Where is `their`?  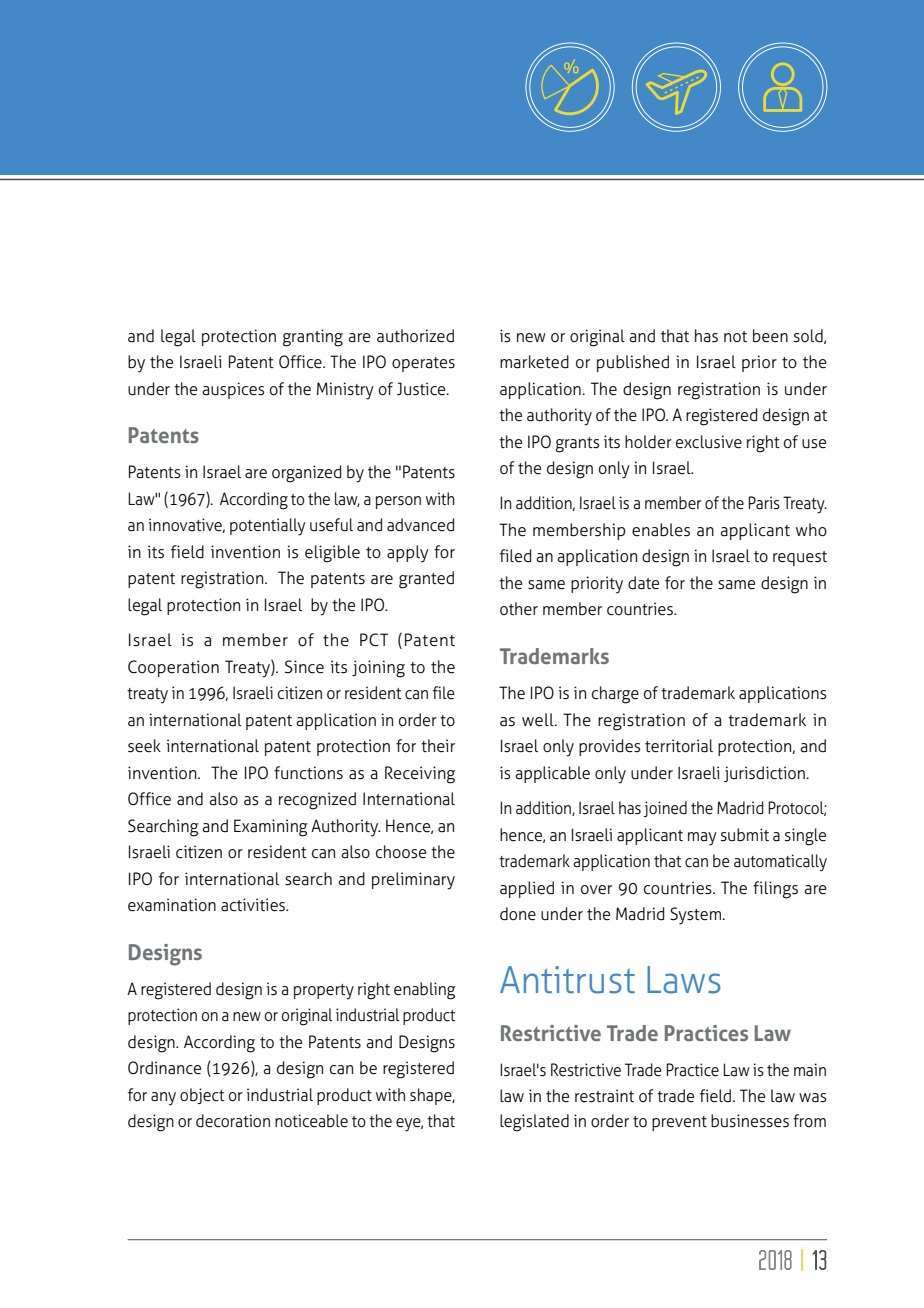 their is located at coordinates (438, 746).
